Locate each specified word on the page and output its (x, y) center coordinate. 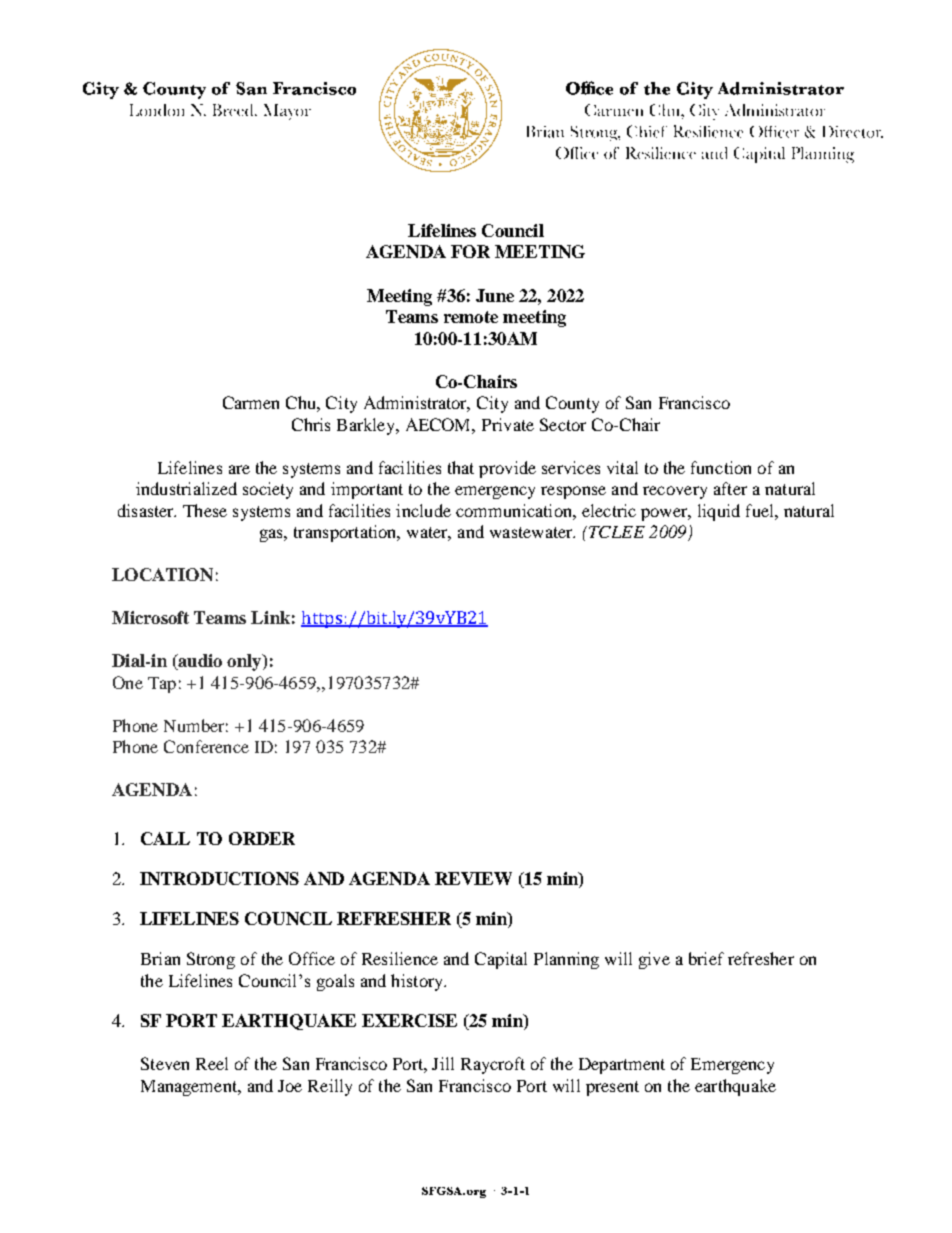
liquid (719, 512)
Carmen (251, 402)
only (245, 662)
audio (199, 662)
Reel (212, 1063)
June (495, 295)
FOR (470, 251)
